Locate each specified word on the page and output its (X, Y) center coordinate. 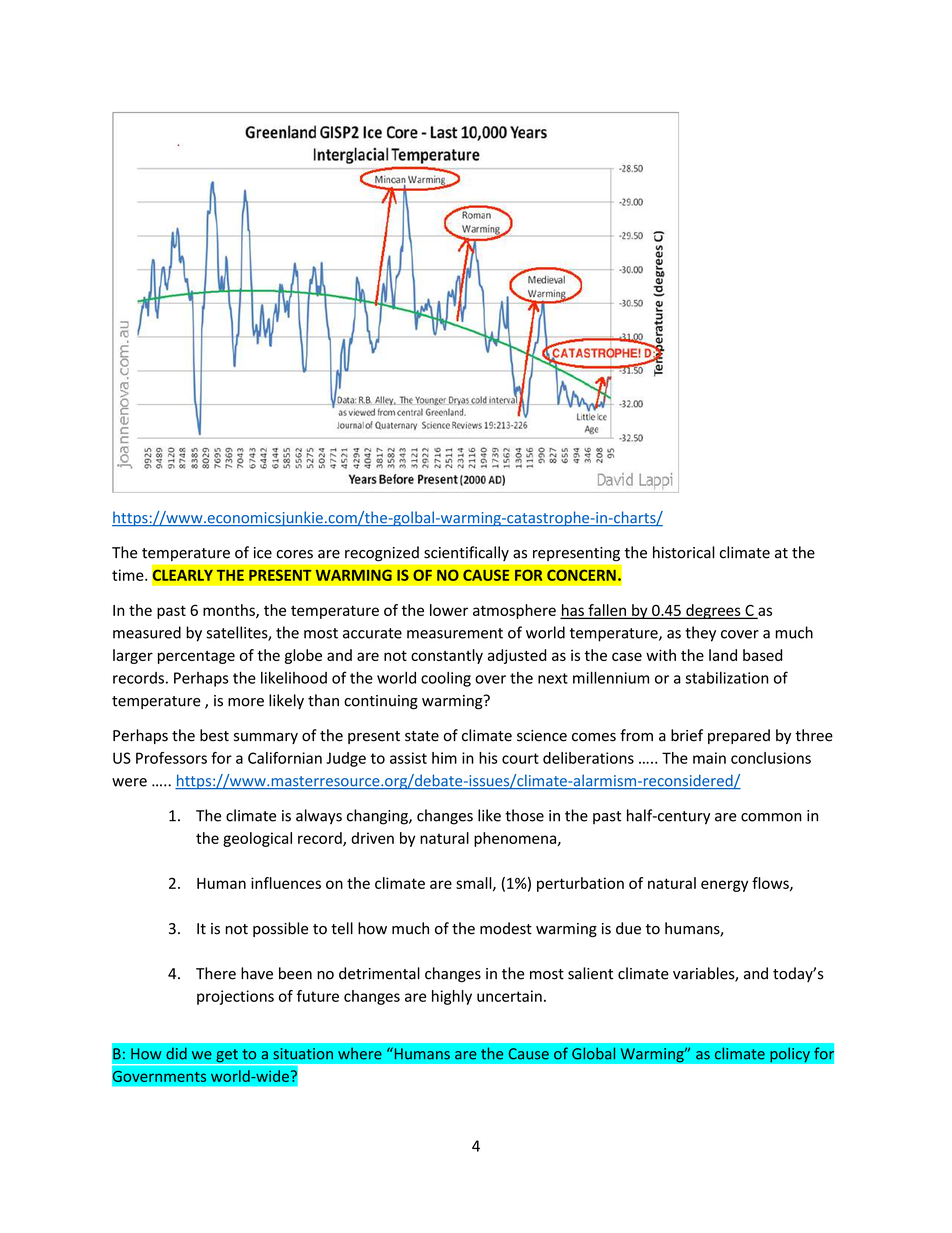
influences (286, 883)
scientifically (466, 553)
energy (724, 886)
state (422, 736)
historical (684, 552)
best (214, 735)
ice (263, 553)
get (227, 1057)
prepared (739, 736)
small (475, 884)
